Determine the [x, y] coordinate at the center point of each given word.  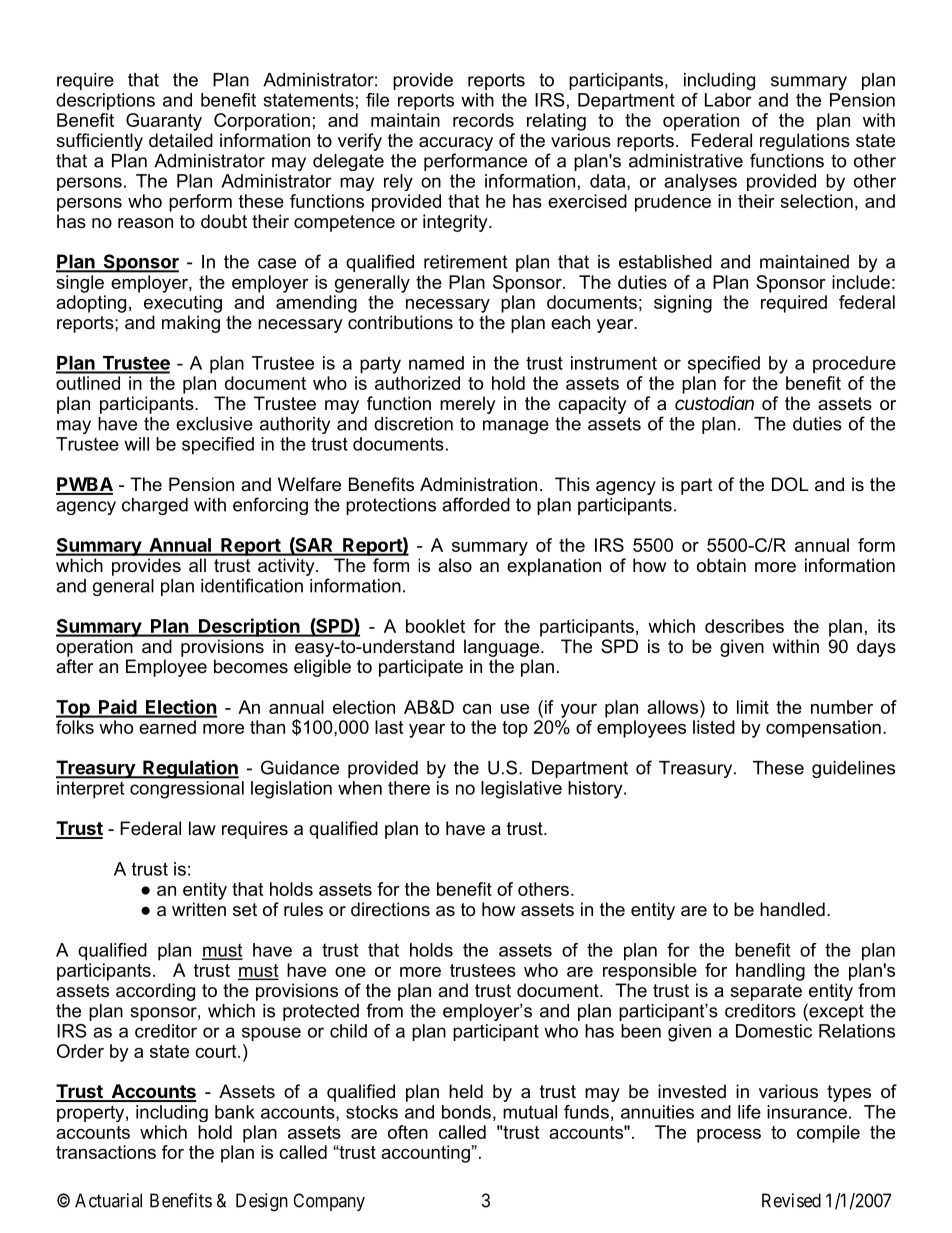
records [483, 120]
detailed [181, 140]
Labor [728, 100]
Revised [791, 1200]
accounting [426, 1154]
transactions [106, 1152]
